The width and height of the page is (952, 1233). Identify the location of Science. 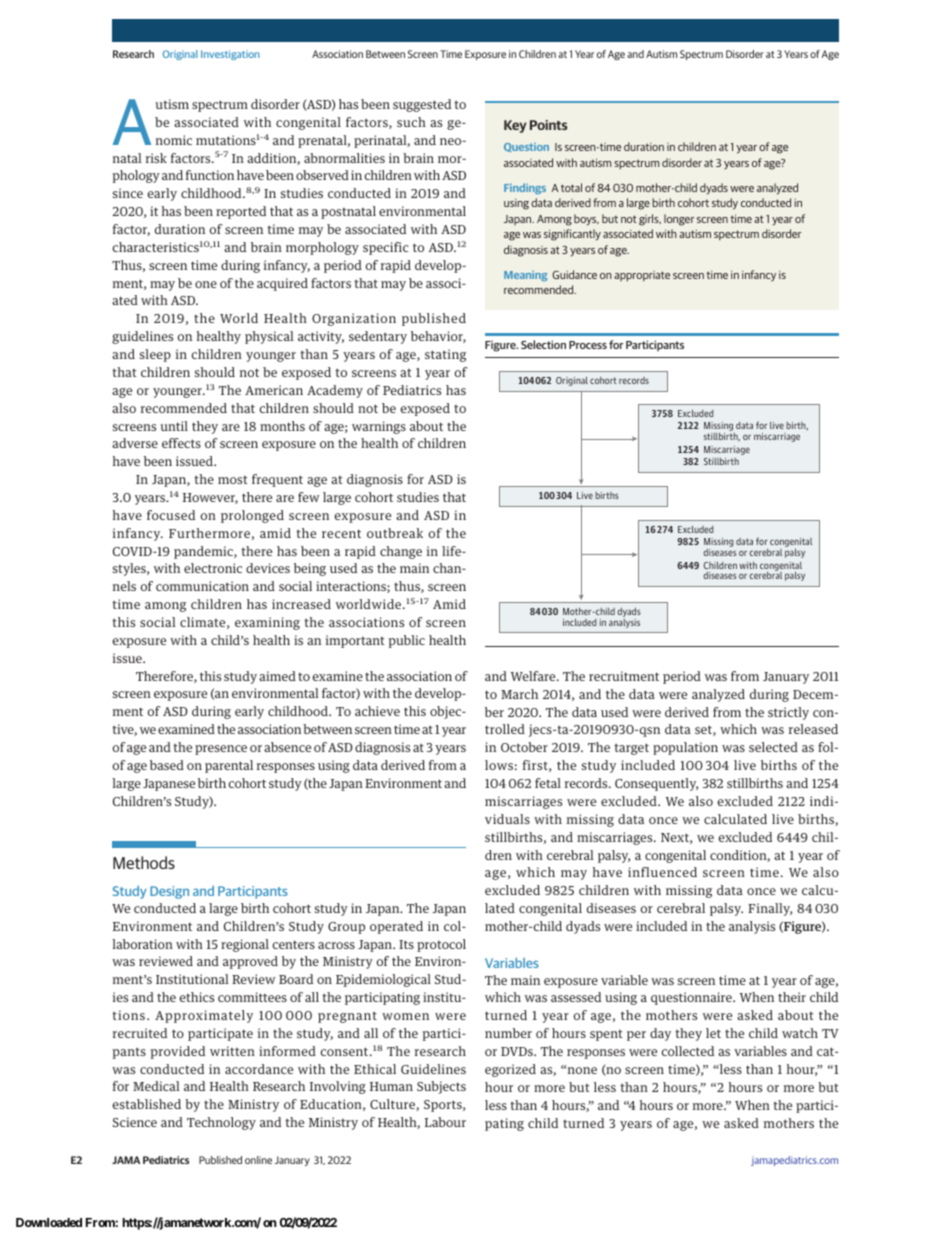
(135, 1122).
